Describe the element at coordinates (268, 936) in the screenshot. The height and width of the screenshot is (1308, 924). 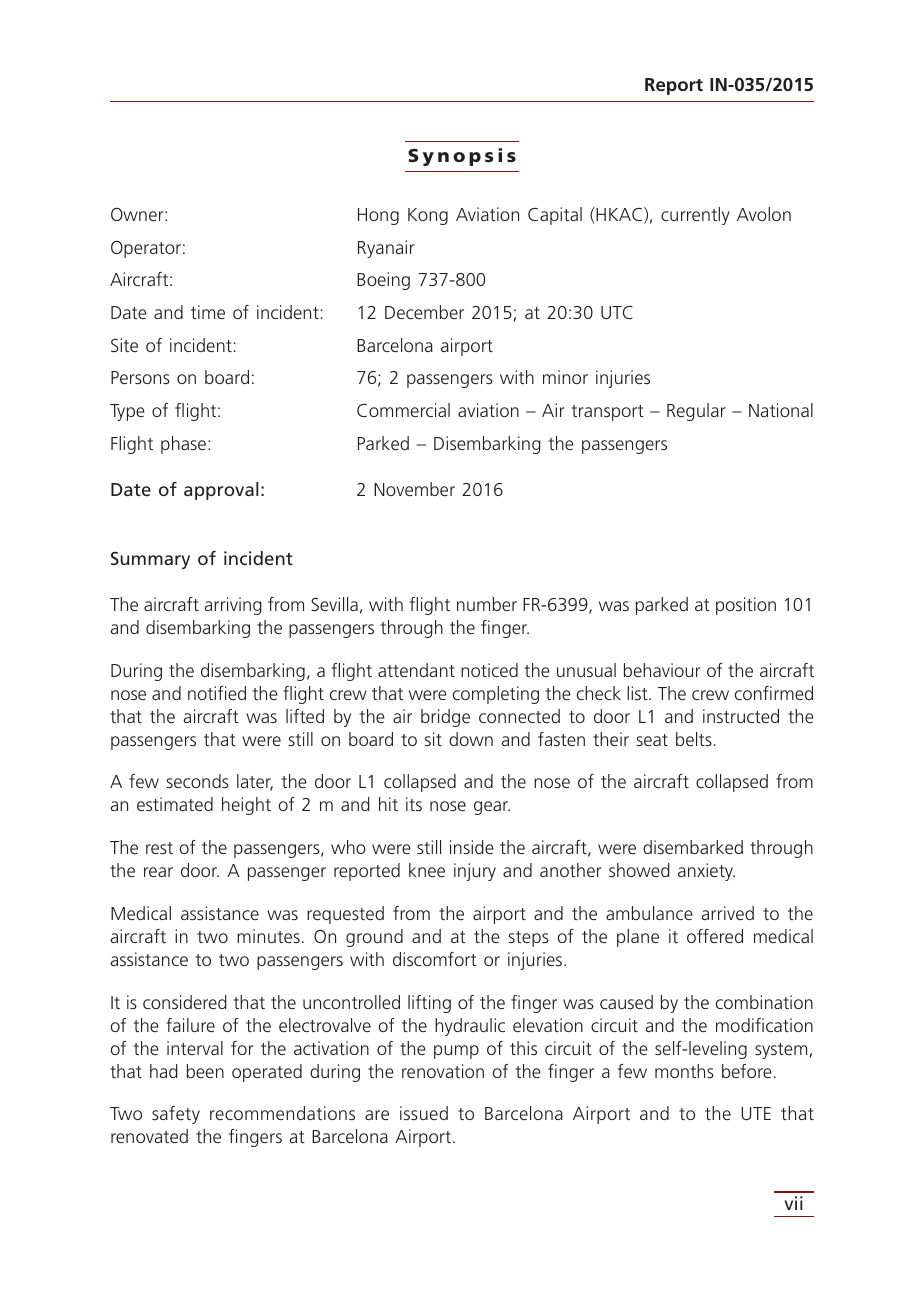
I see `minutes` at that location.
